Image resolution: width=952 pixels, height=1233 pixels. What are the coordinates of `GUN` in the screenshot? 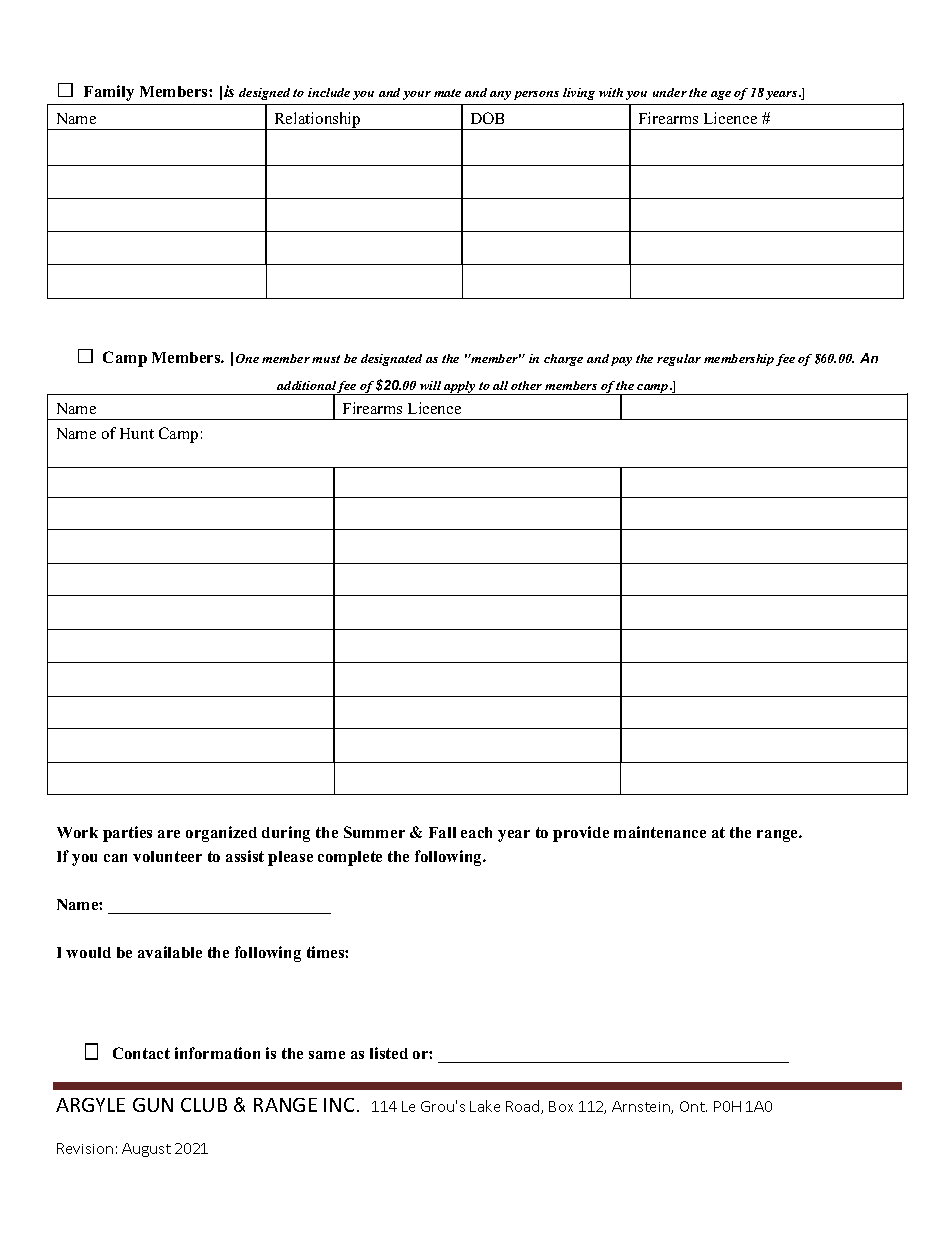 It's located at (153, 1105).
